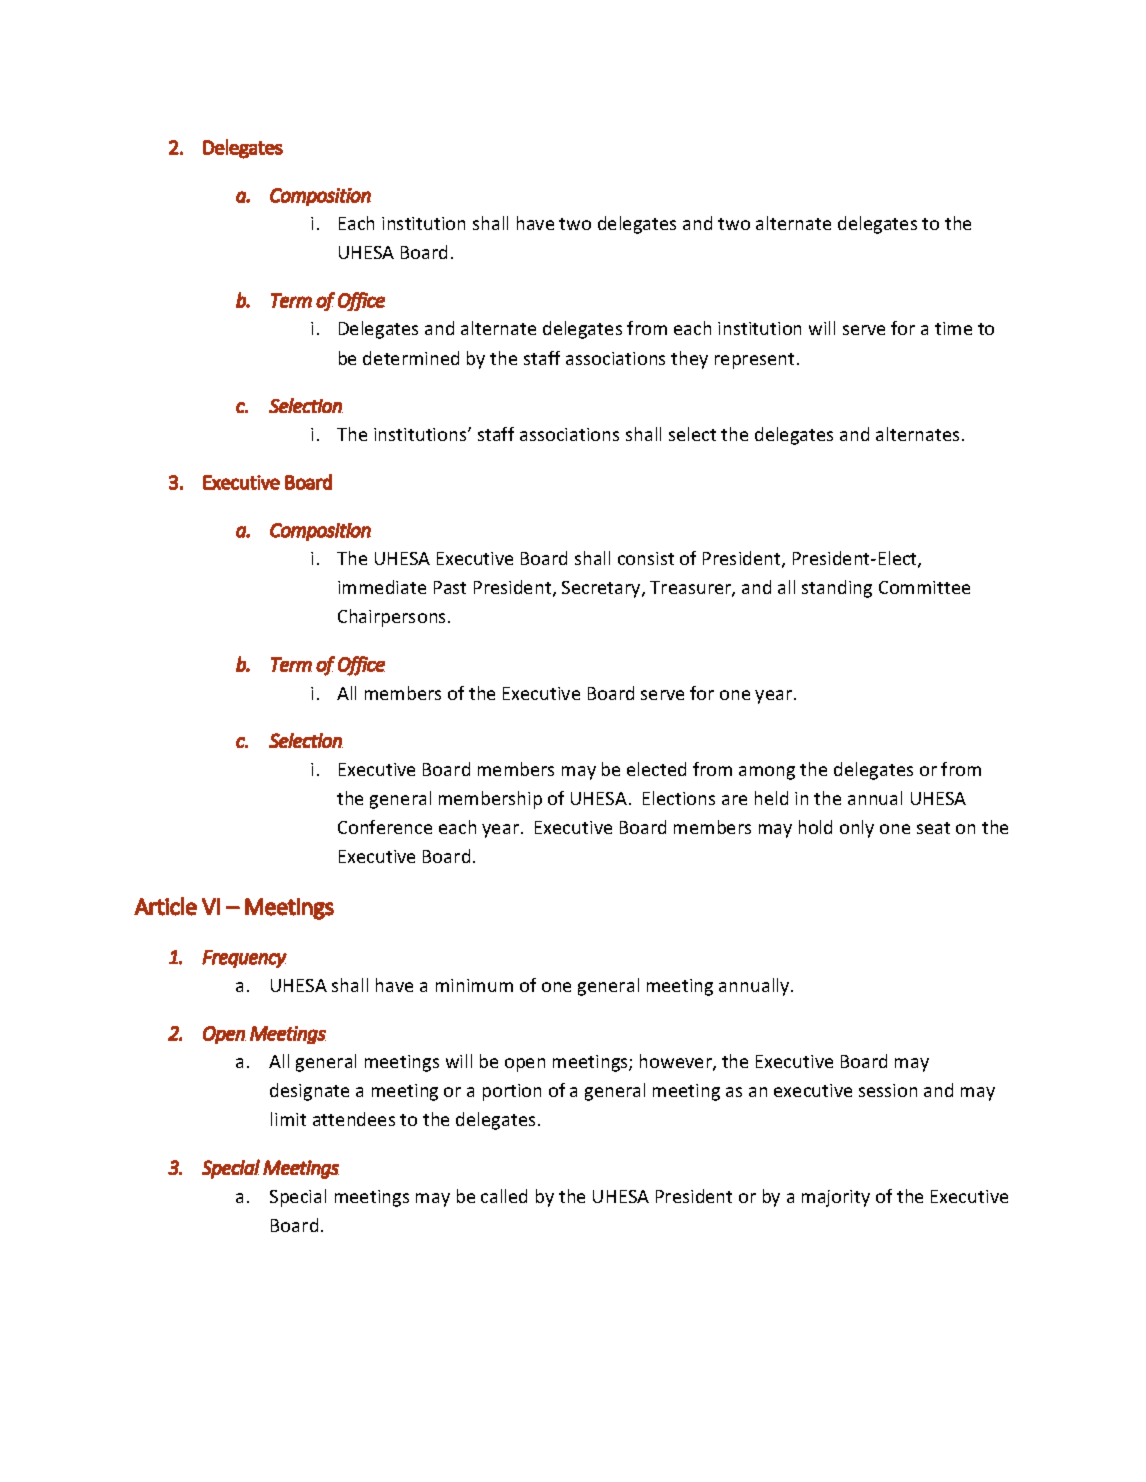 The width and height of the page is (1146, 1482). I want to click on represent, so click(754, 361).
